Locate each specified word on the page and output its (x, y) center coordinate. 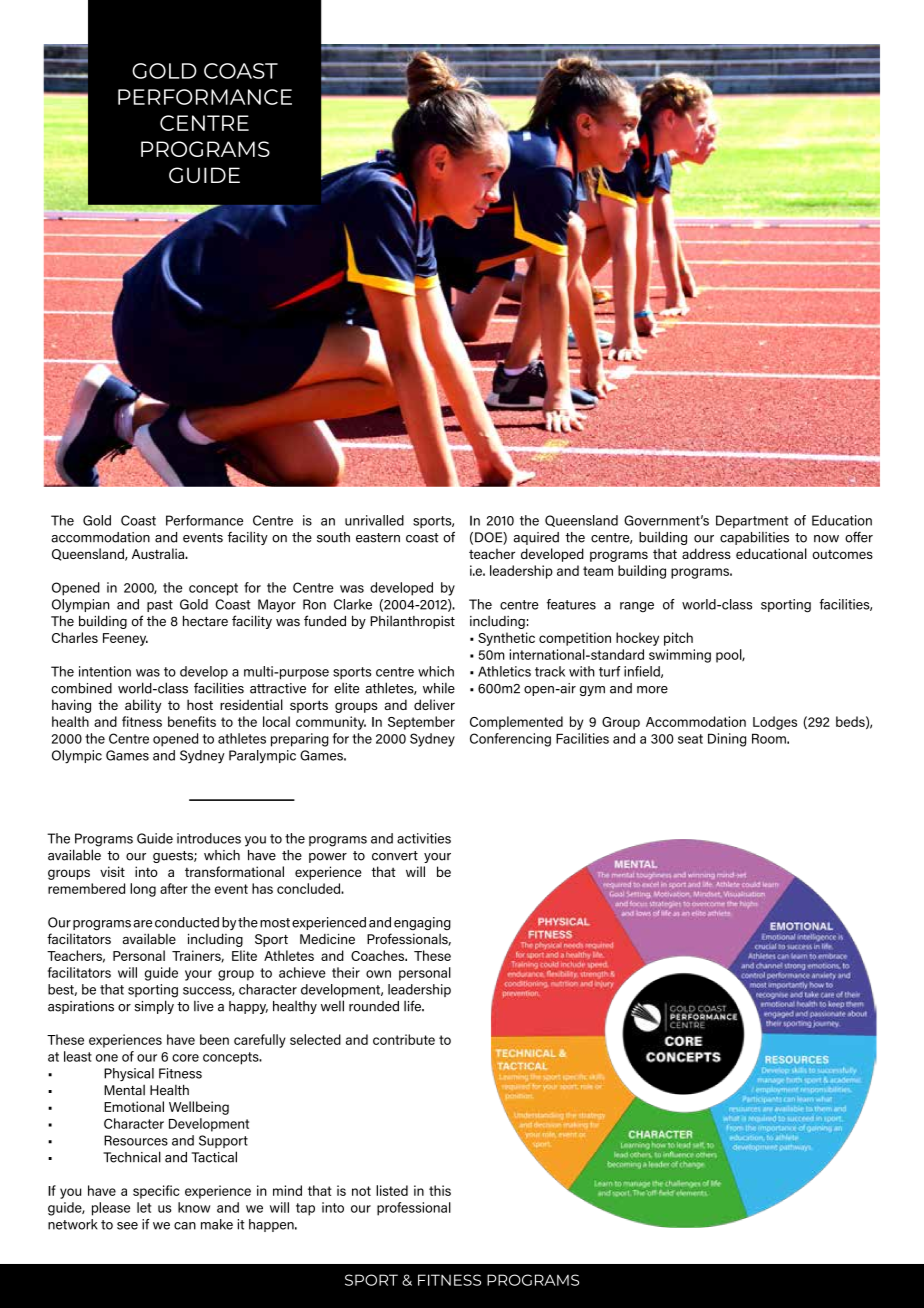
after (174, 888)
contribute (404, 1039)
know (194, 1207)
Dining (727, 740)
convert (395, 856)
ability (143, 706)
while (439, 688)
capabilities (754, 538)
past (160, 606)
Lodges (775, 723)
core (185, 1058)
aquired (536, 538)
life (413, 1006)
